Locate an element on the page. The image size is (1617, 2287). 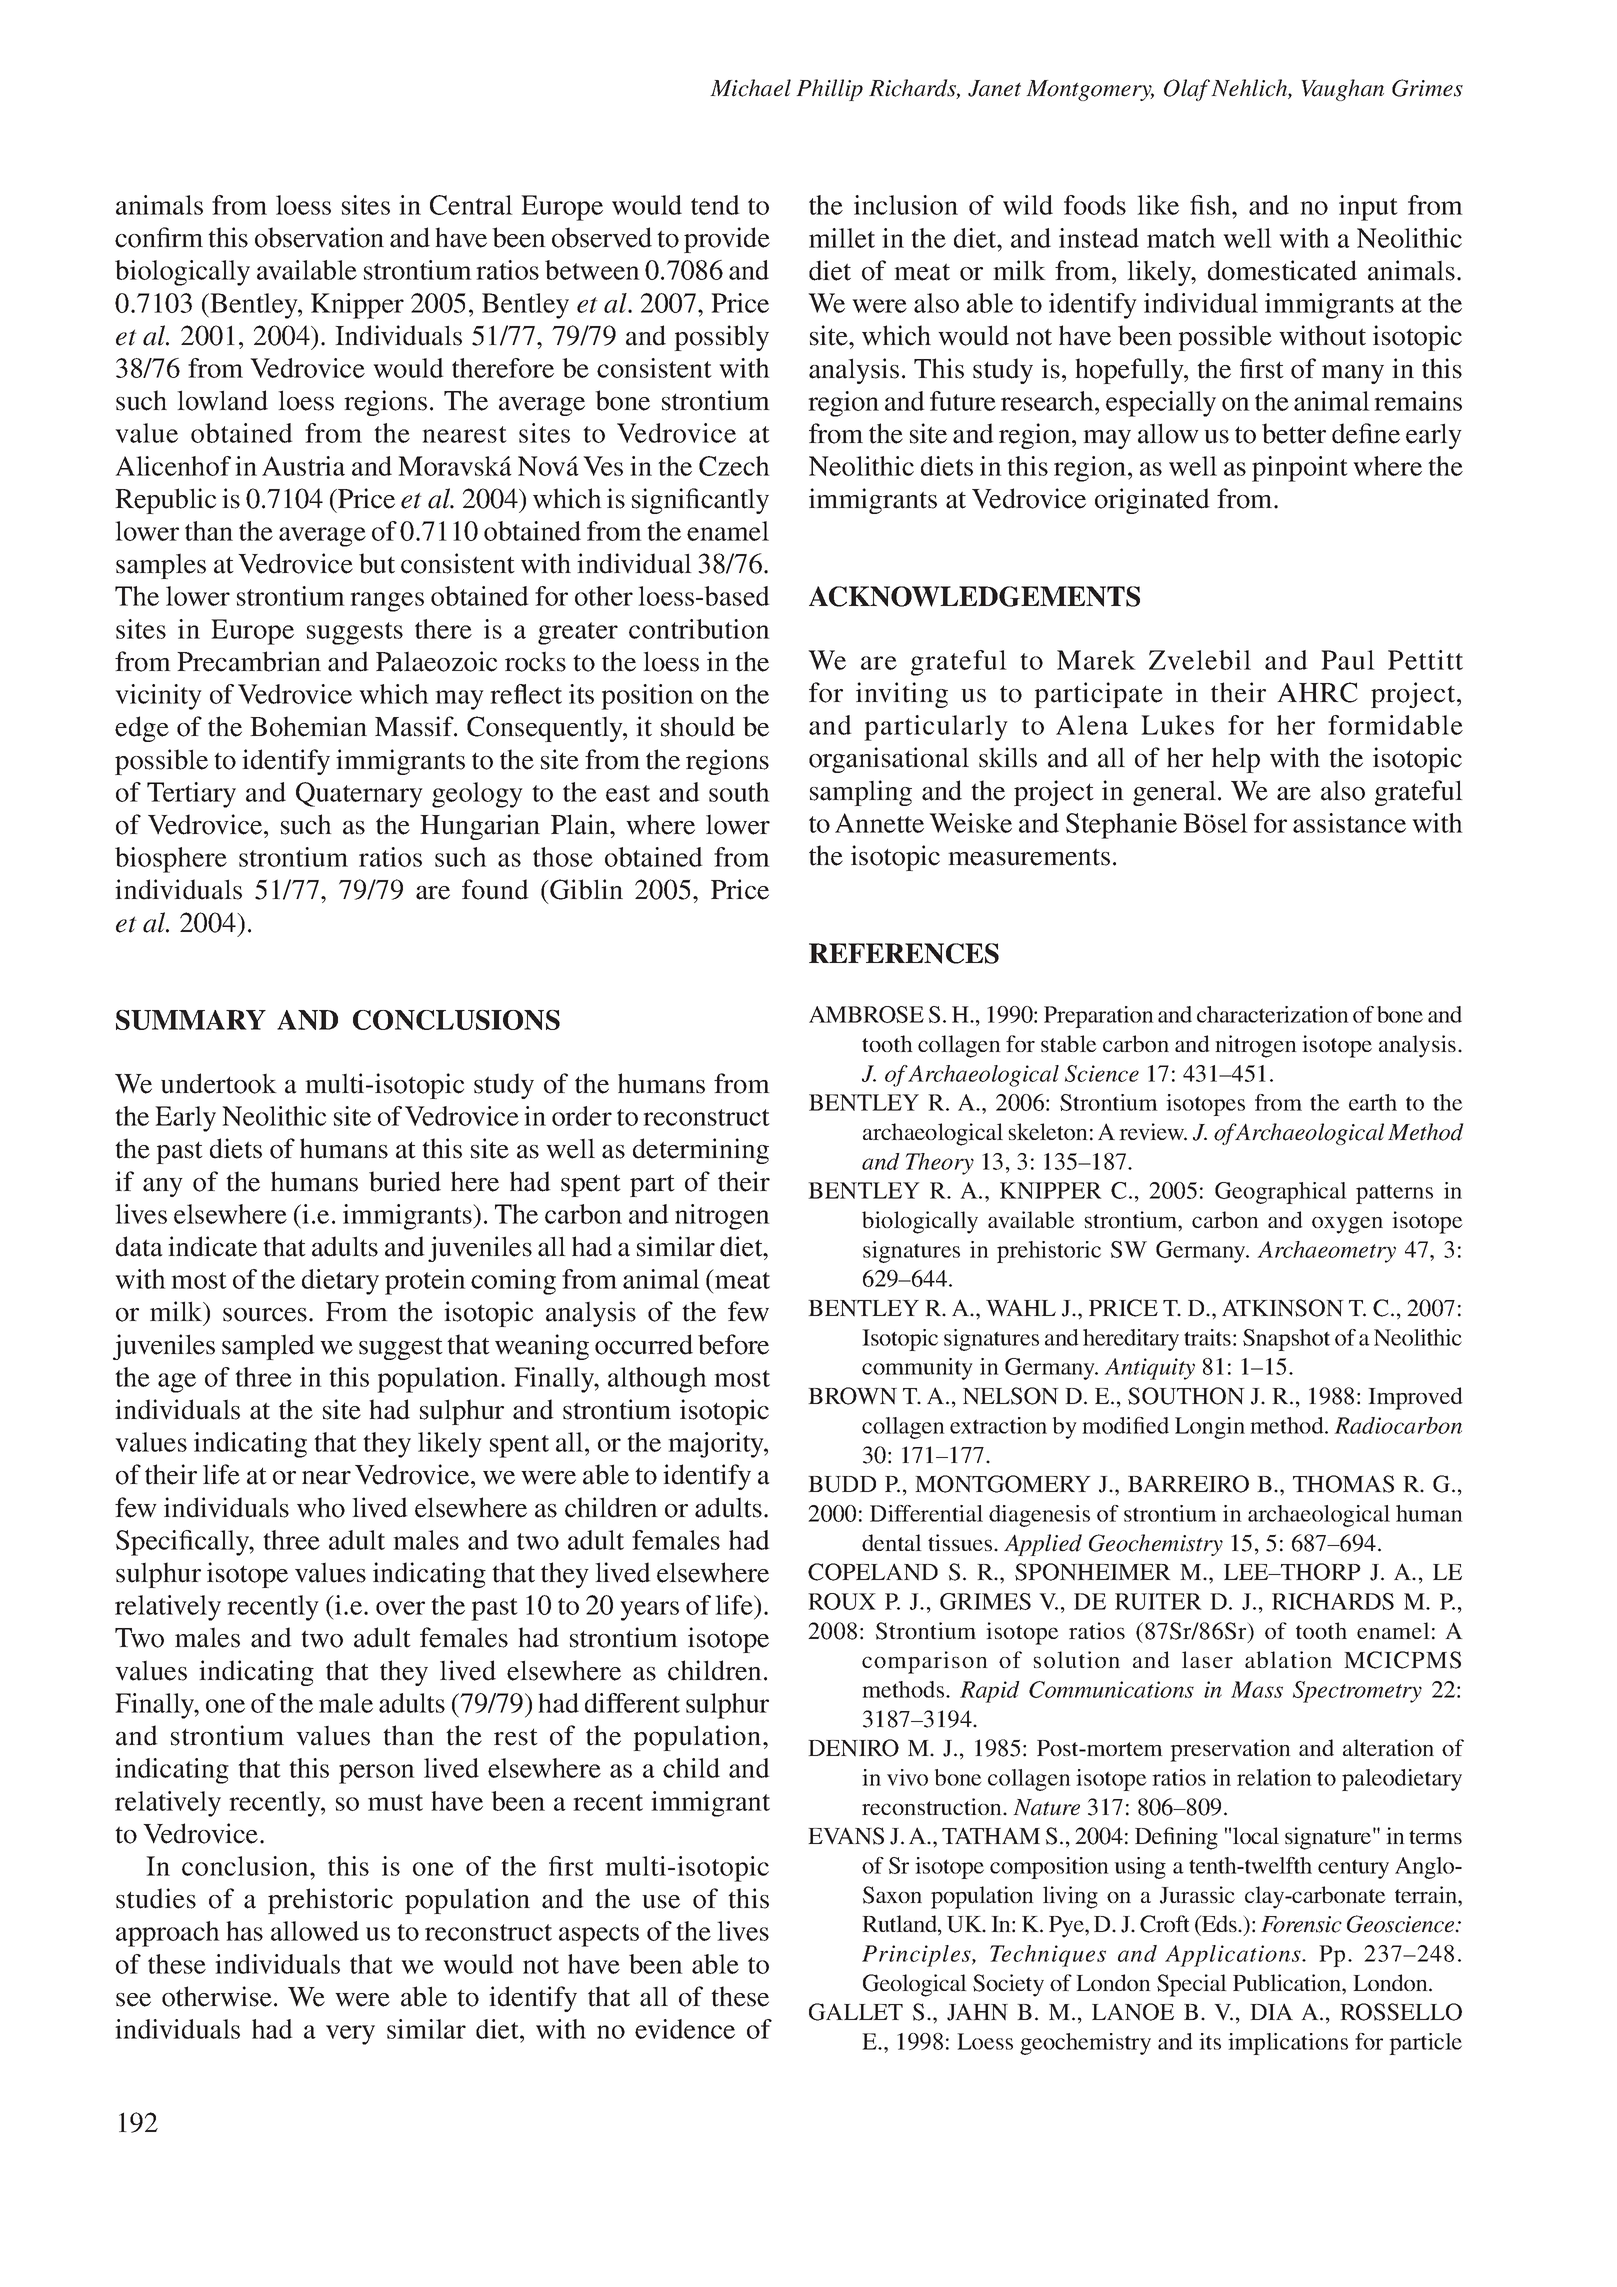
Vaughan is located at coordinates (1342, 90).
